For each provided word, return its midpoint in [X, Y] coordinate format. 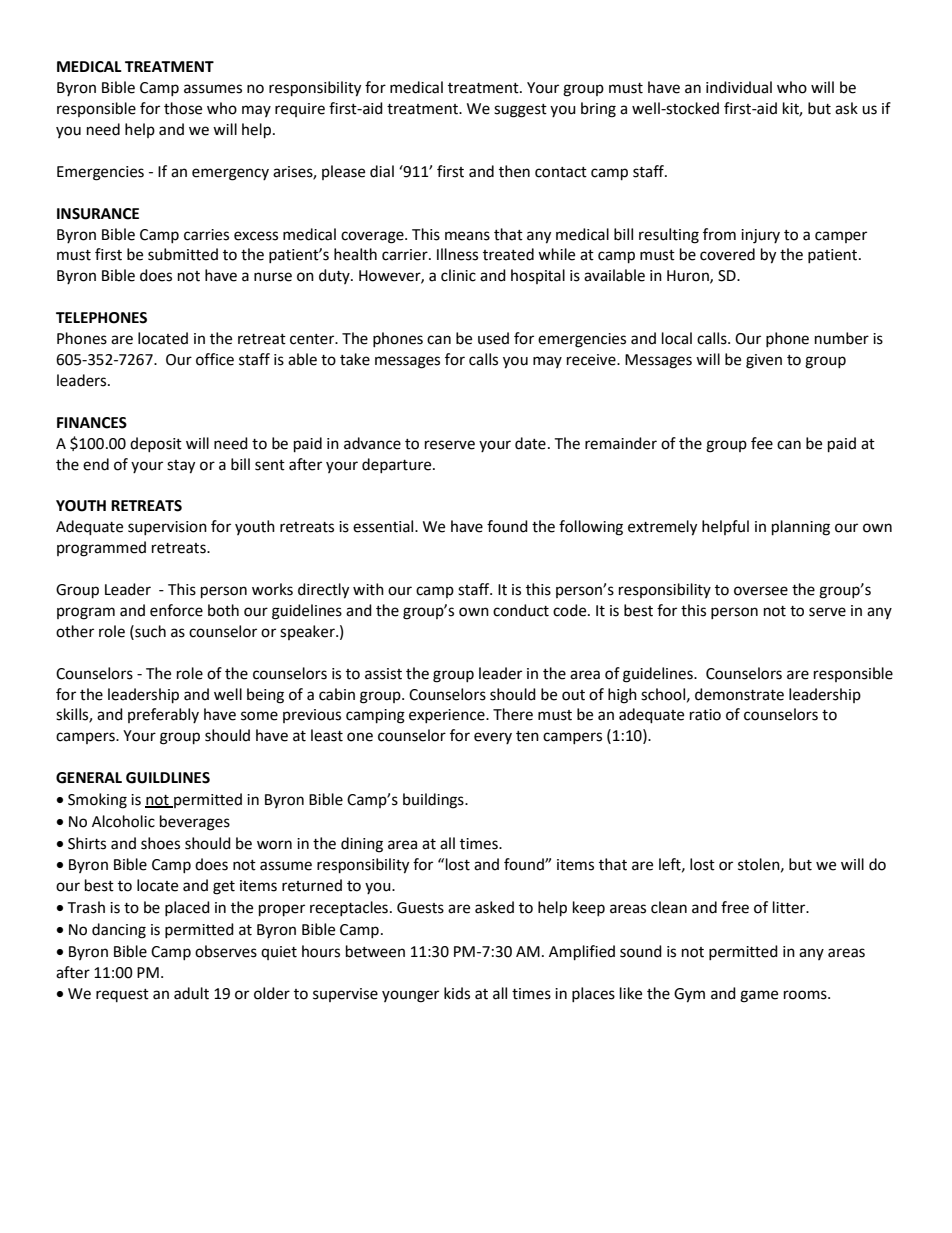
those [183, 108]
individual [739, 87]
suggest [520, 111]
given [764, 361]
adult [191, 993]
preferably [163, 715]
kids [457, 993]
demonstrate [739, 694]
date [530, 443]
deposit [156, 444]
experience [448, 716]
